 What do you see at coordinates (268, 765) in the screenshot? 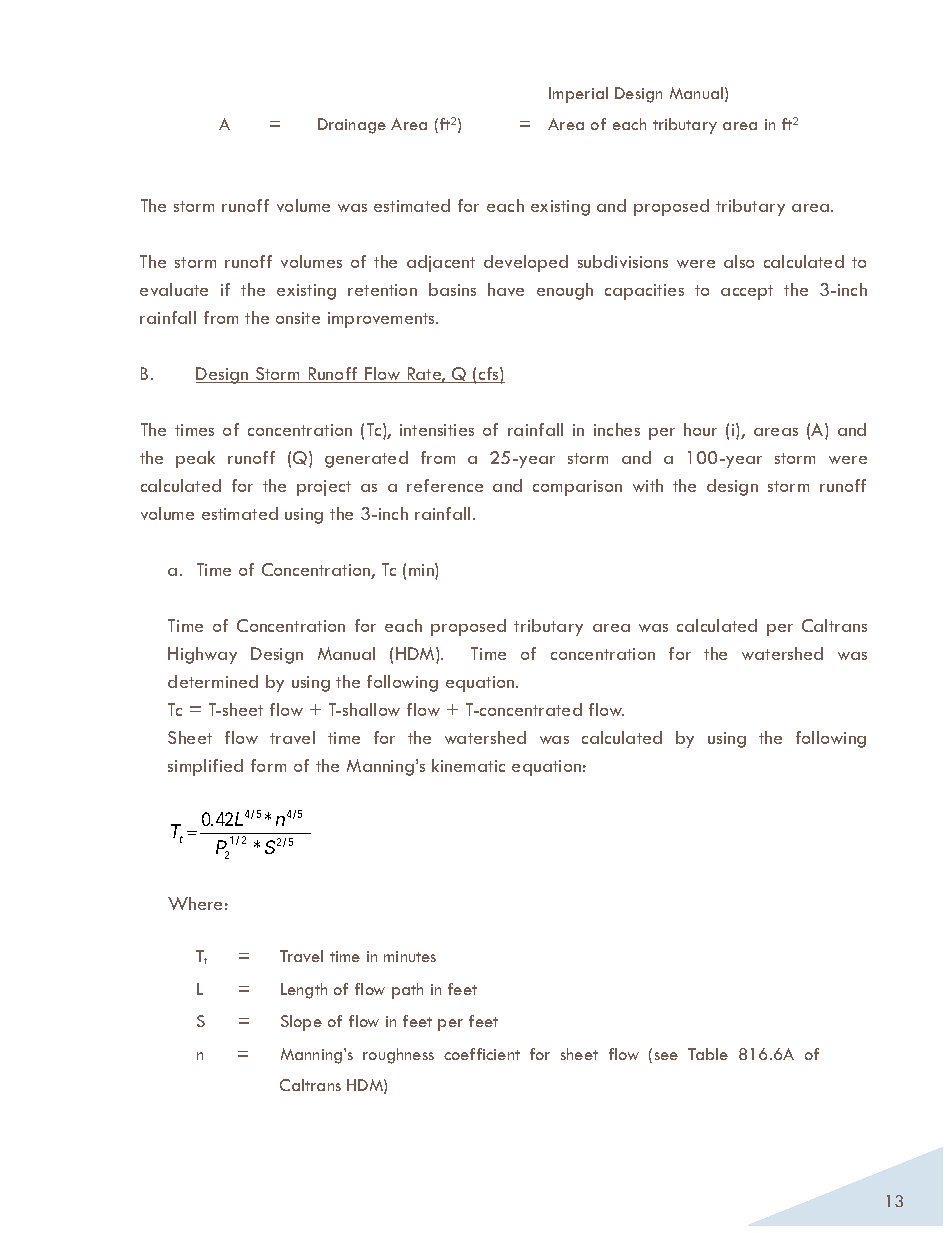
I see `form` at bounding box center [268, 765].
